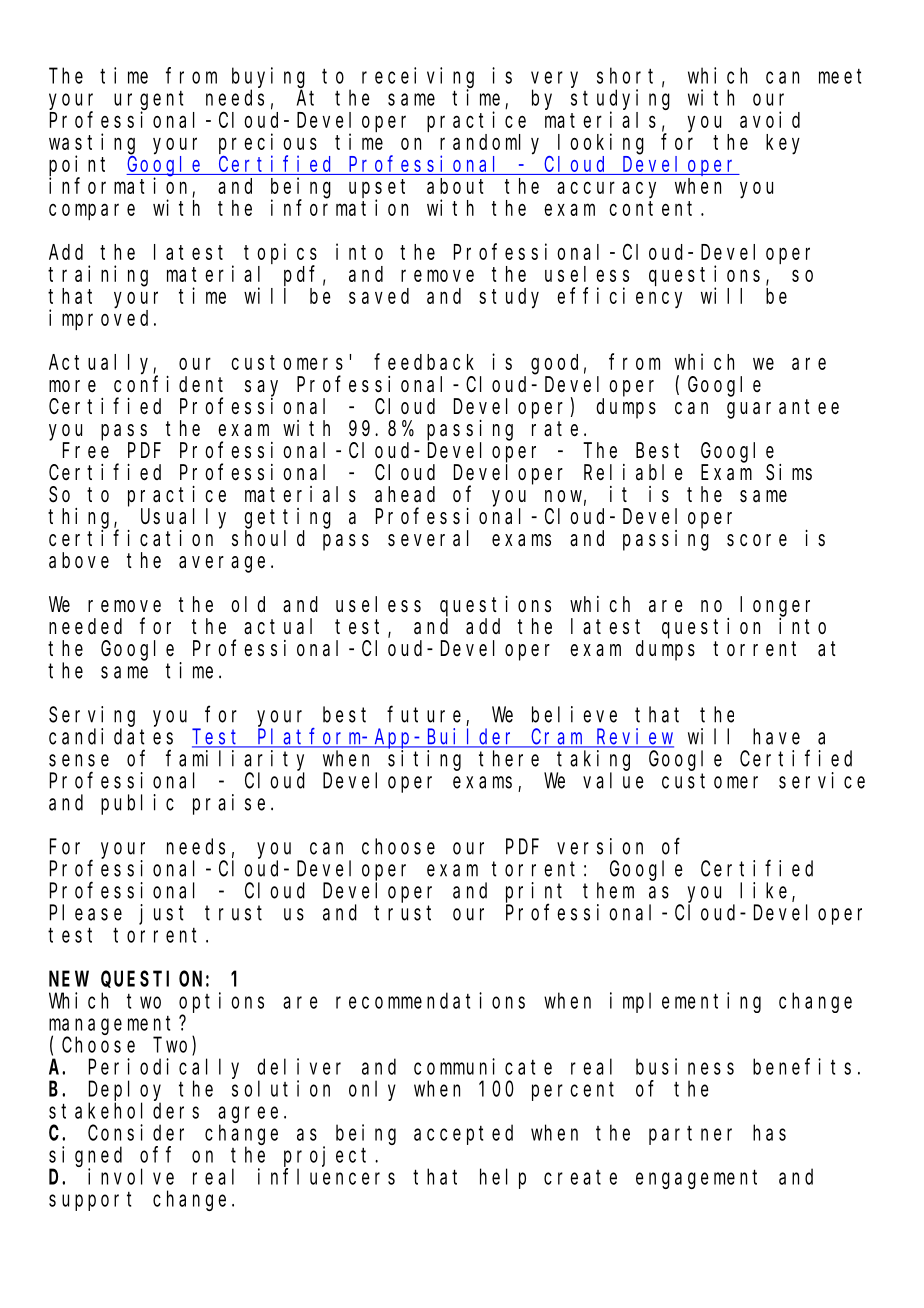 This page has height=1308, width=924. What do you see at coordinates (92, 144) in the page?
I see `wasting` at bounding box center [92, 144].
